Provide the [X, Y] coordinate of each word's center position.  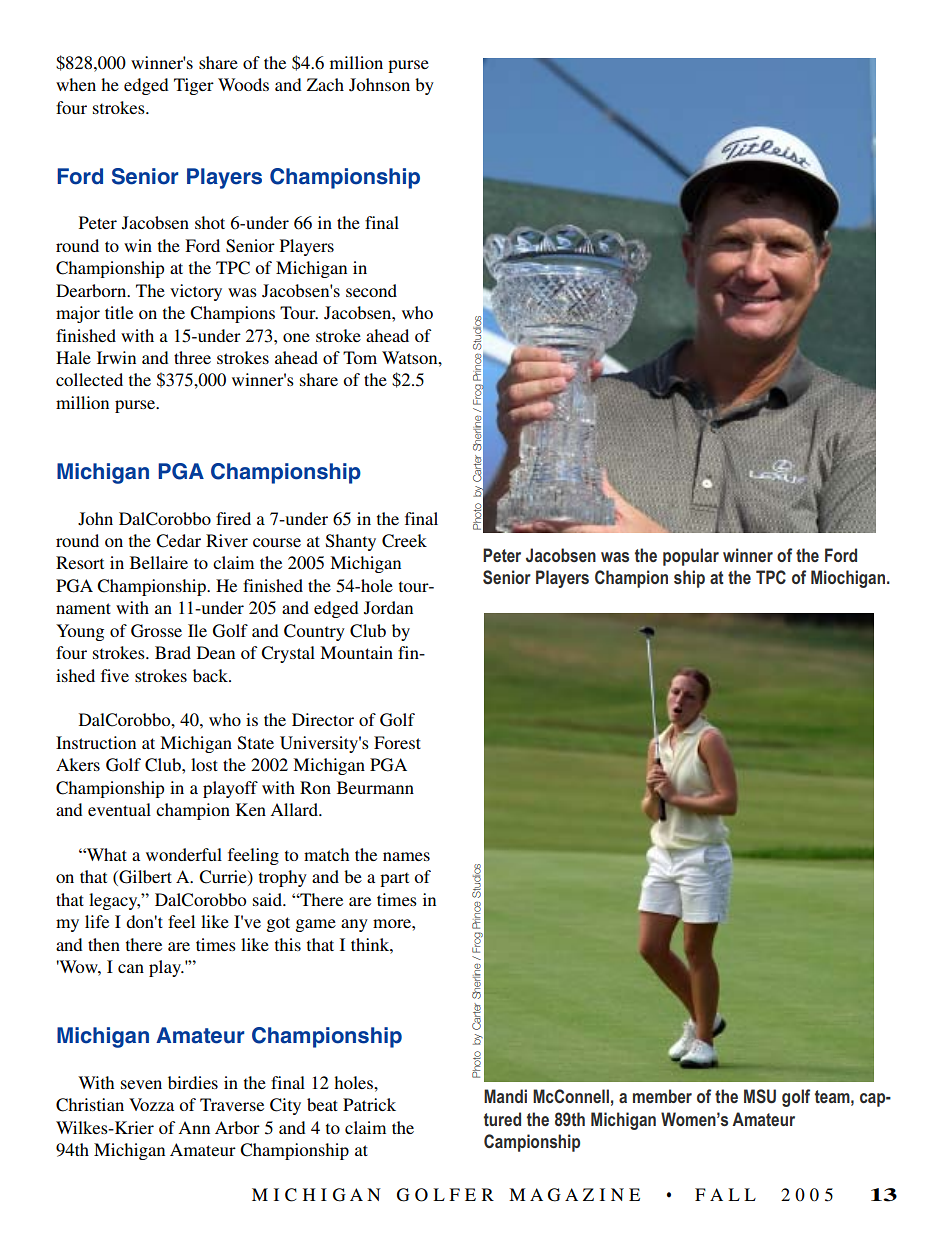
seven [141, 1084]
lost [204, 764]
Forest [397, 742]
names [406, 856]
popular [691, 557]
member [662, 1096]
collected [89, 379]
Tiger [194, 86]
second [371, 290]
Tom [360, 357]
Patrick [369, 1104]
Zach [325, 84]
